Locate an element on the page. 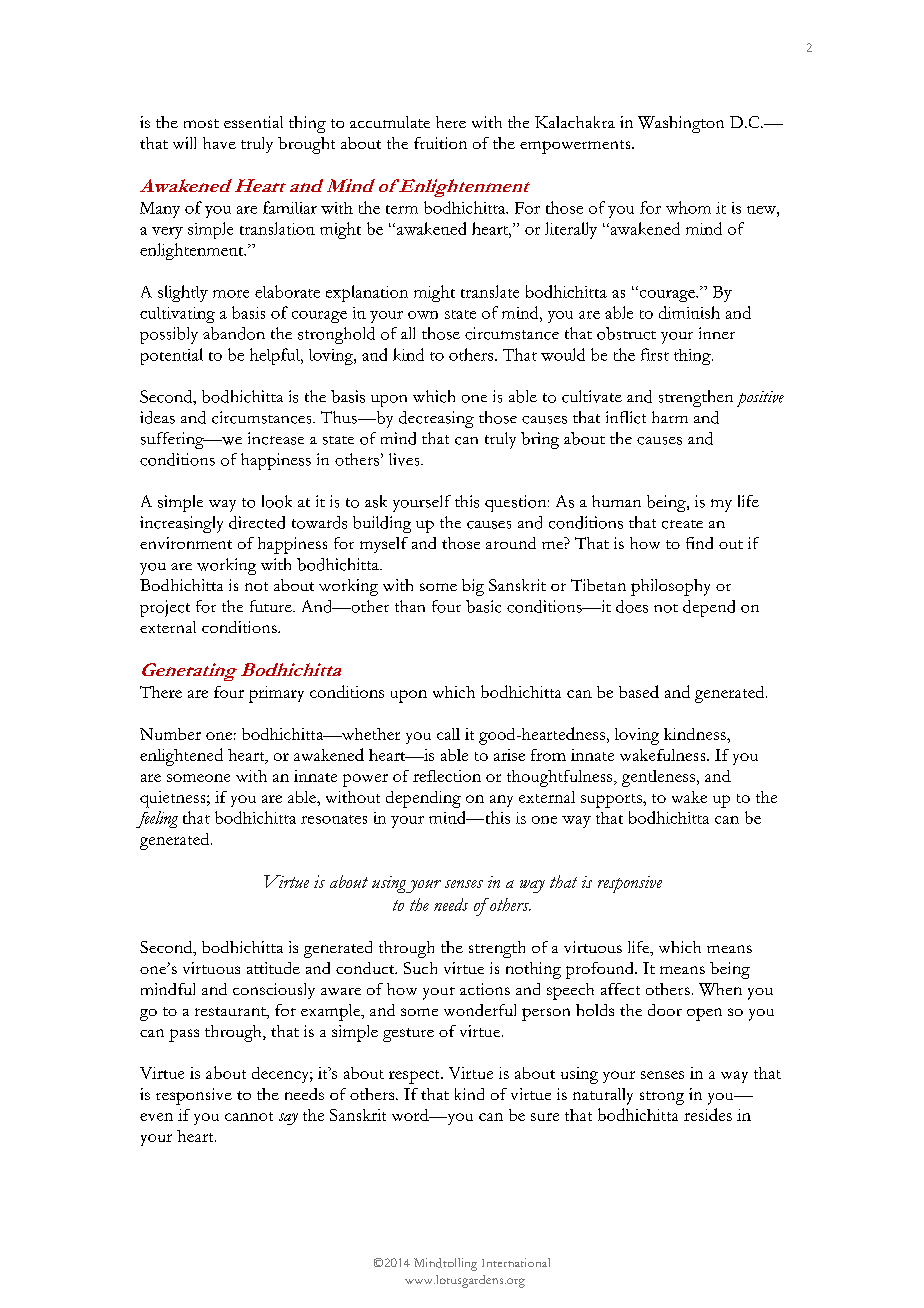  lives is located at coordinates (405, 459).
